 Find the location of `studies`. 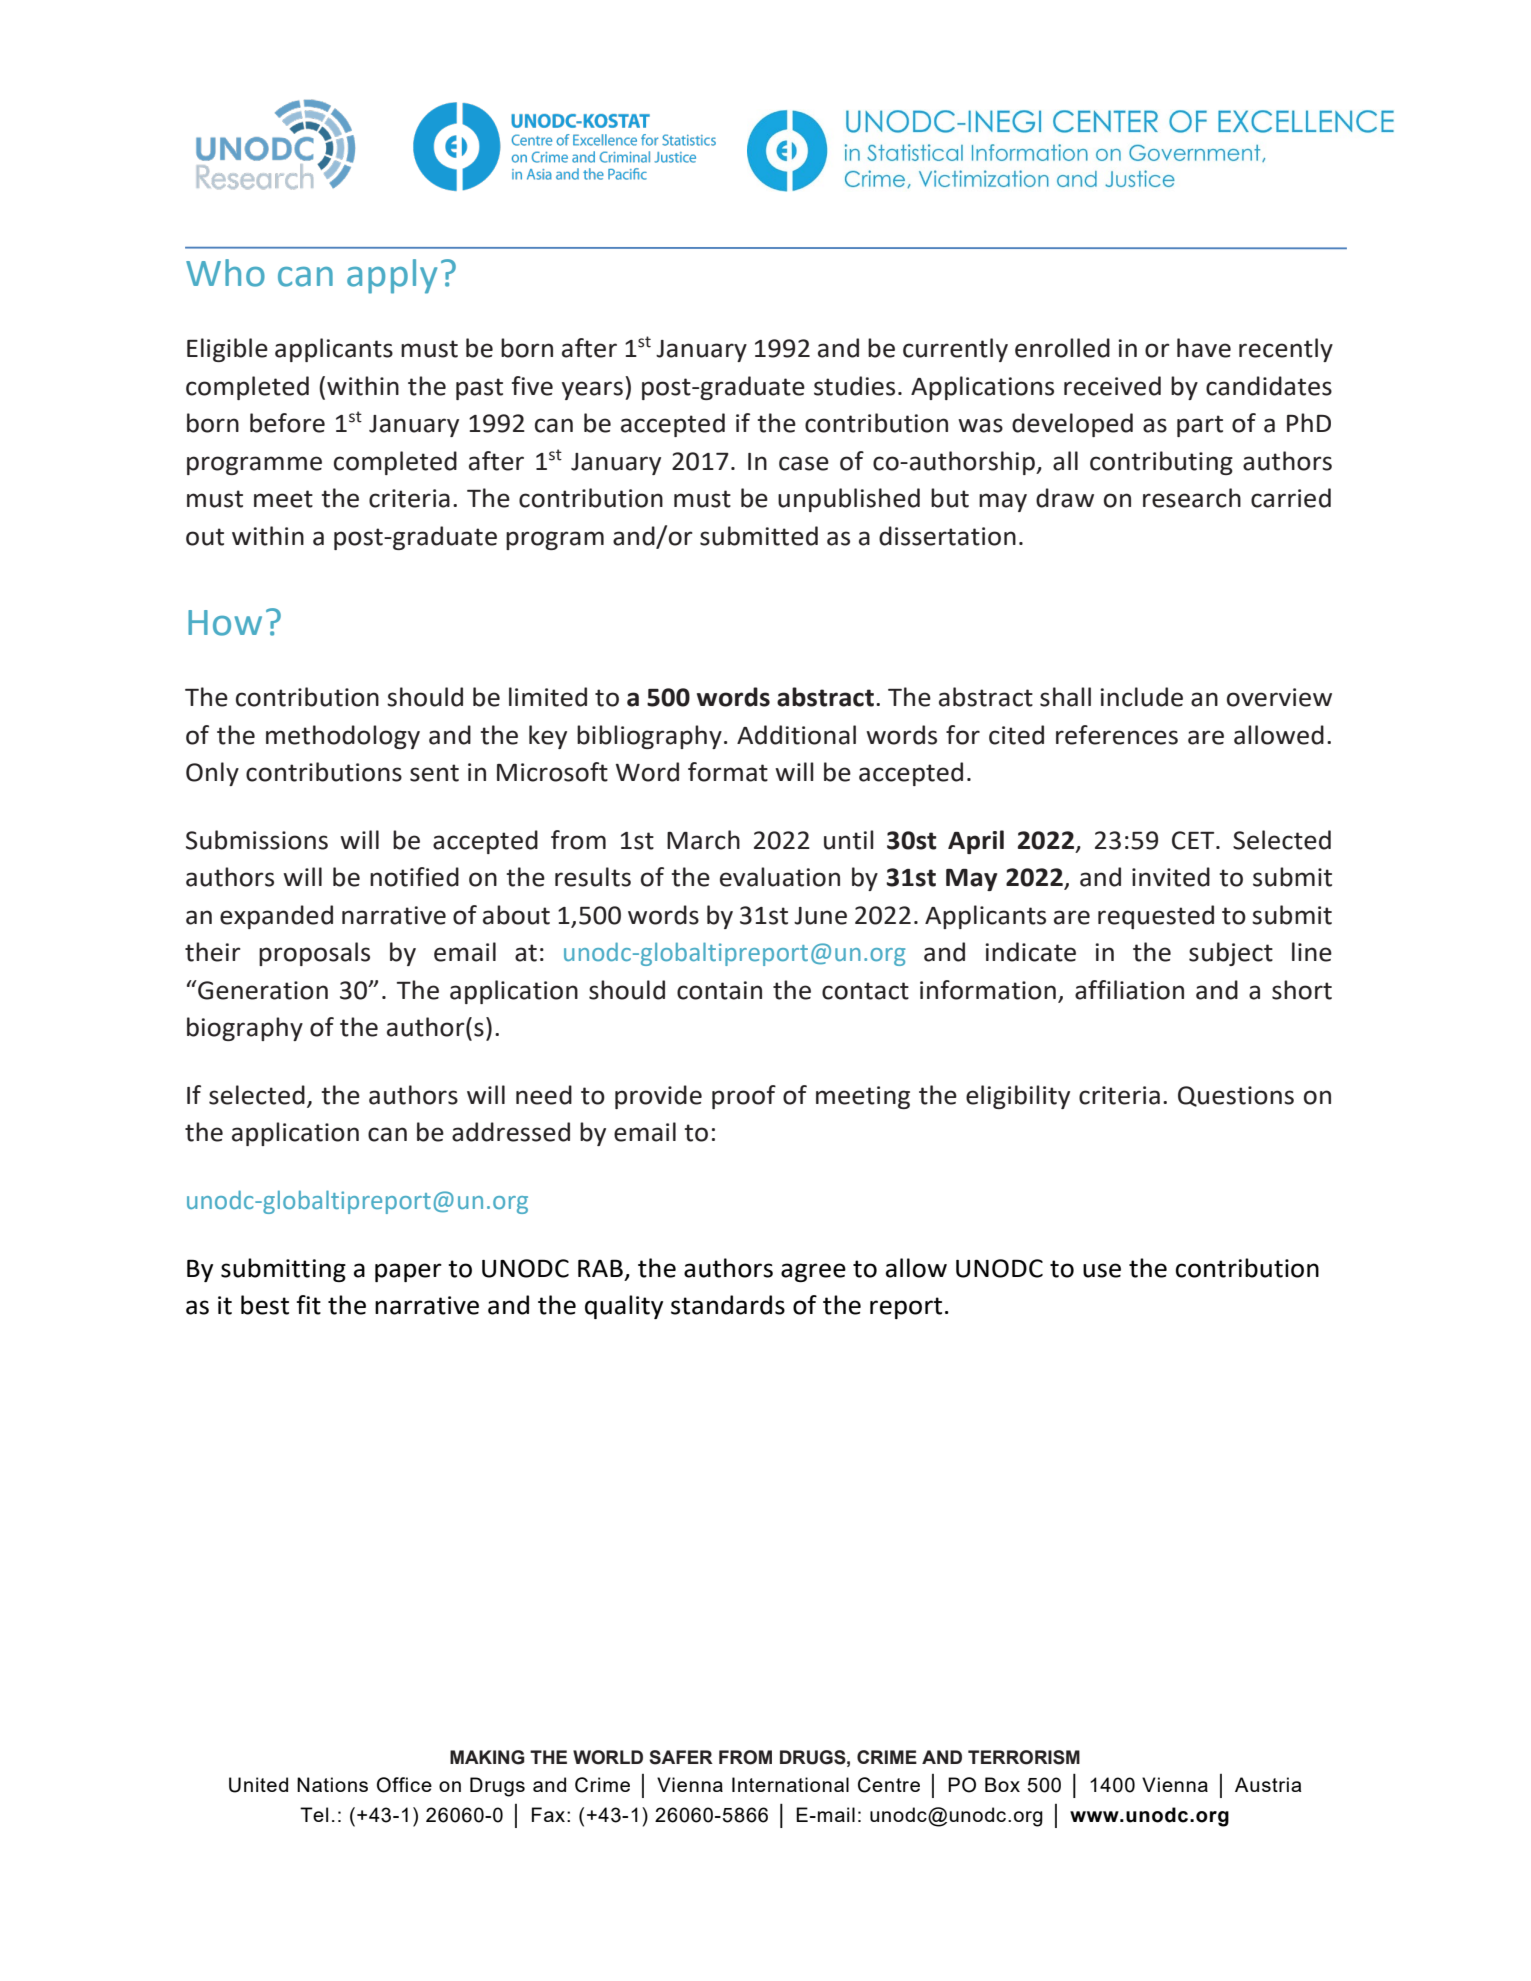

studies is located at coordinates (854, 386).
